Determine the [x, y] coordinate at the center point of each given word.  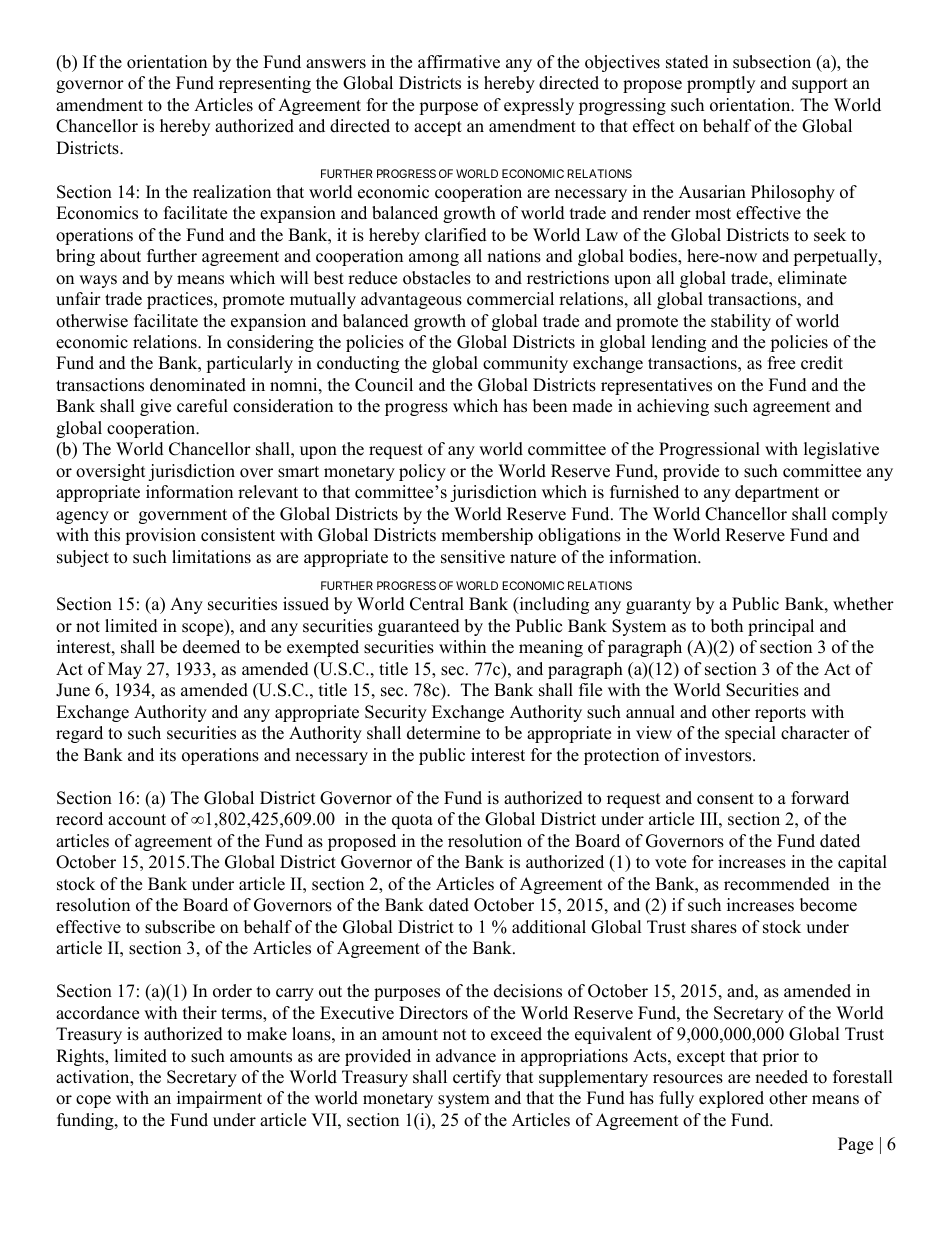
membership [487, 536]
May [125, 670]
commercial [510, 299]
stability [741, 322]
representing [265, 84]
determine [443, 733]
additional [549, 927]
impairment [219, 1099]
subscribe [180, 927]
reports [780, 714]
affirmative [459, 62]
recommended [777, 884]
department [777, 493]
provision [160, 536]
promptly [721, 84]
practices [181, 300]
